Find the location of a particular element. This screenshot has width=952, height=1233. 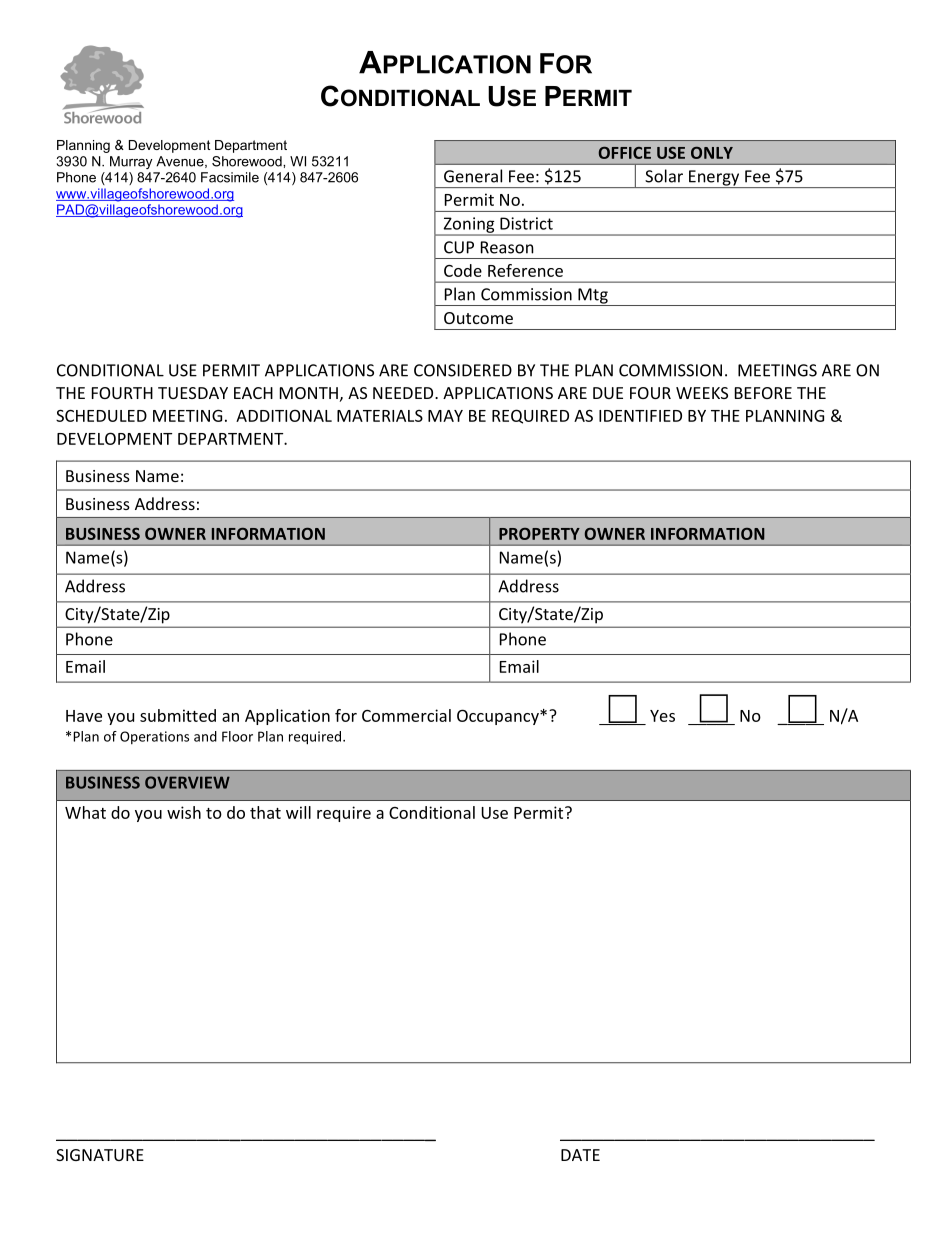

Murray is located at coordinates (131, 162).
